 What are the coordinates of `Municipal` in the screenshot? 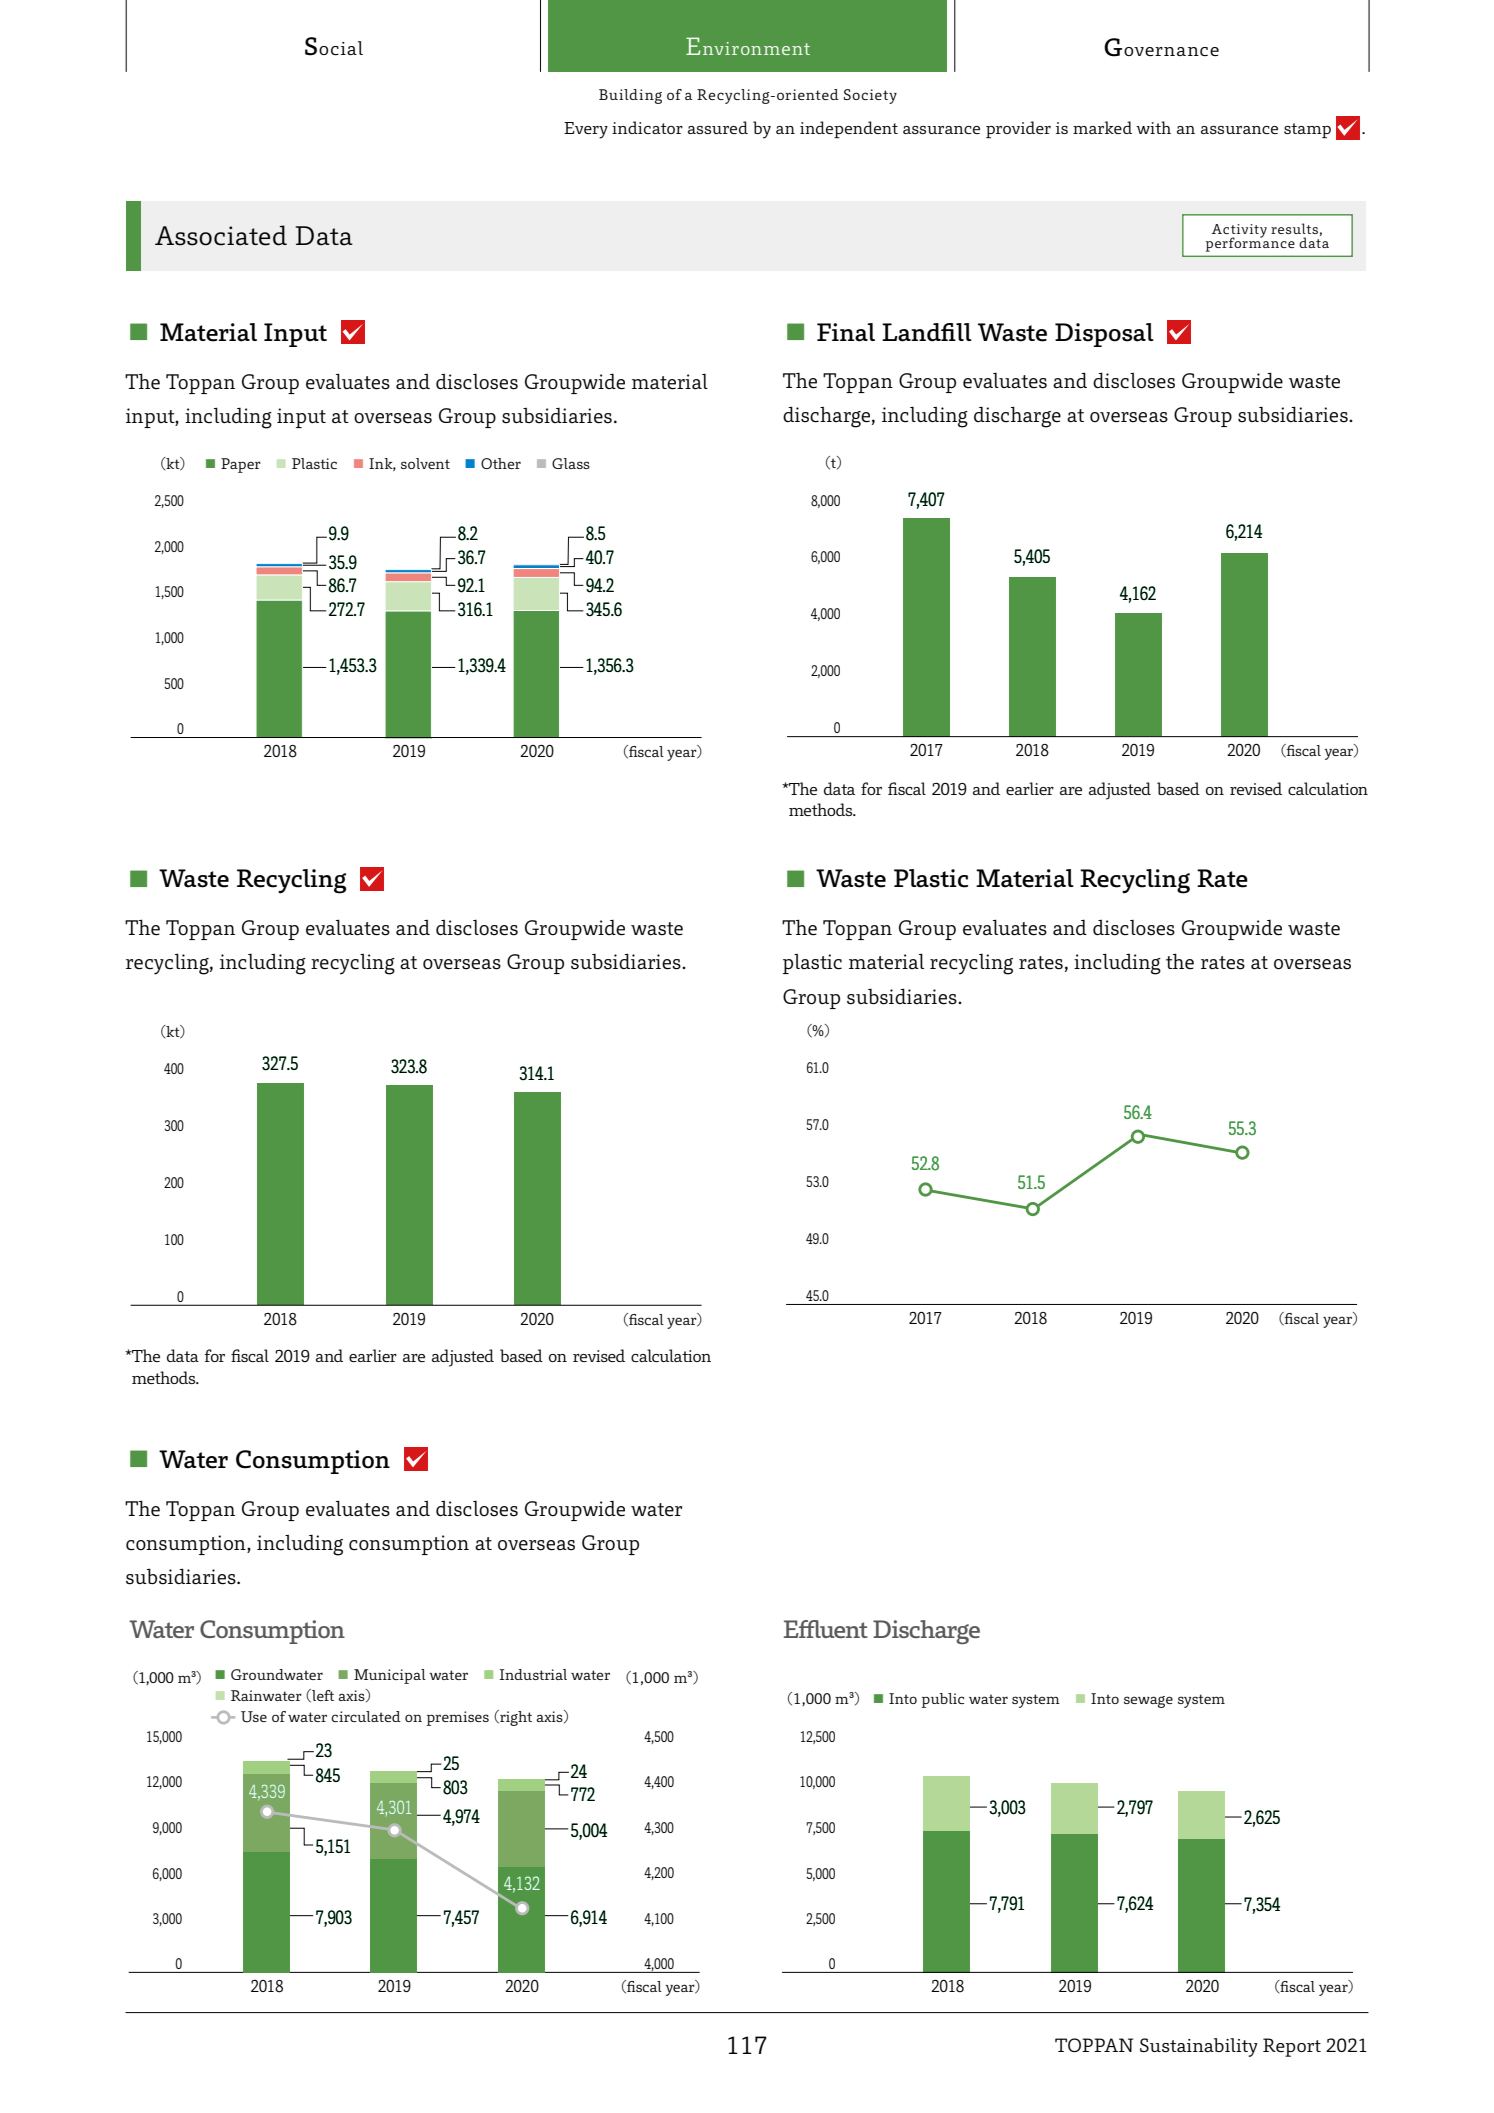 It's located at (390, 1676).
